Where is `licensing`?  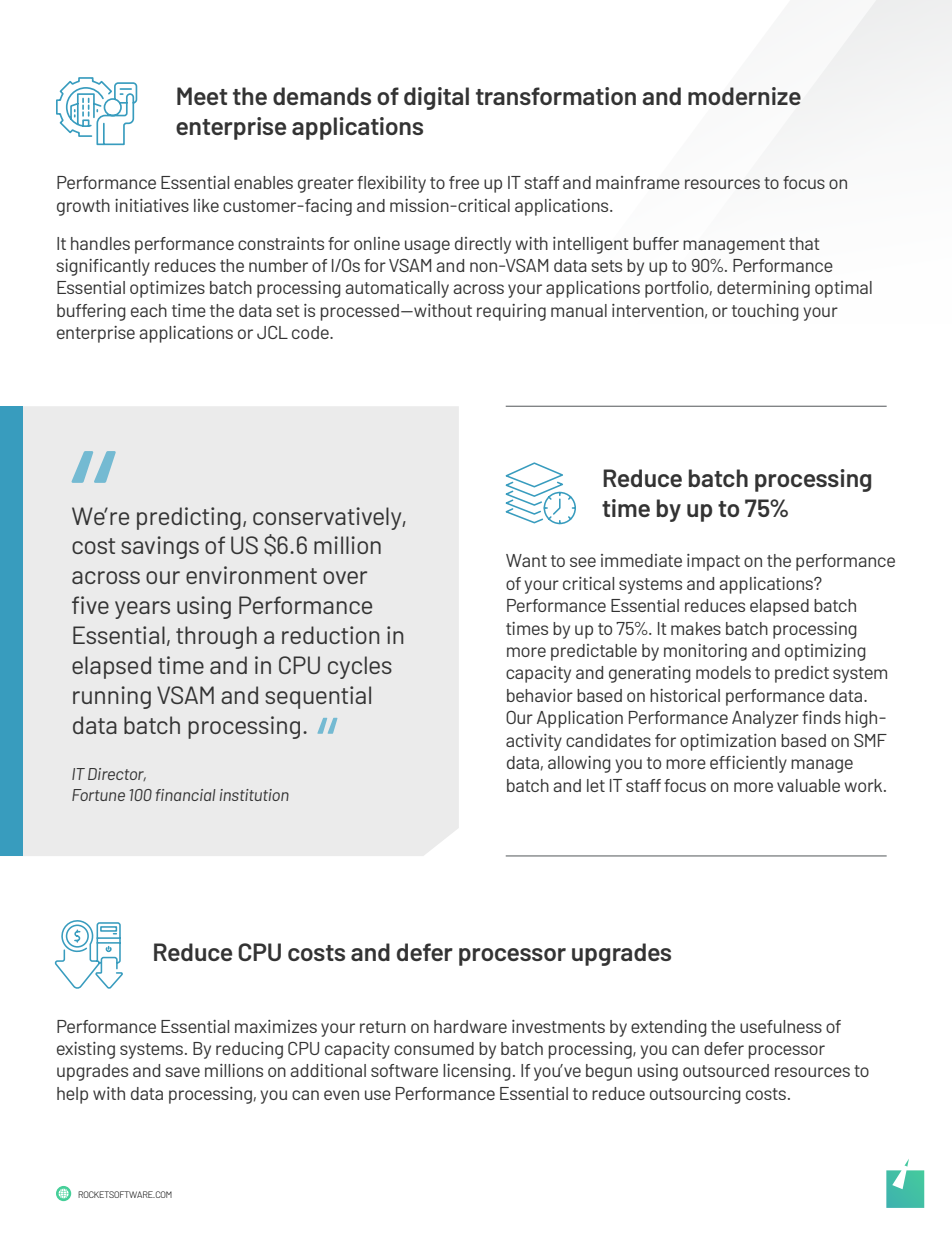 licensing is located at coordinates (477, 1072).
